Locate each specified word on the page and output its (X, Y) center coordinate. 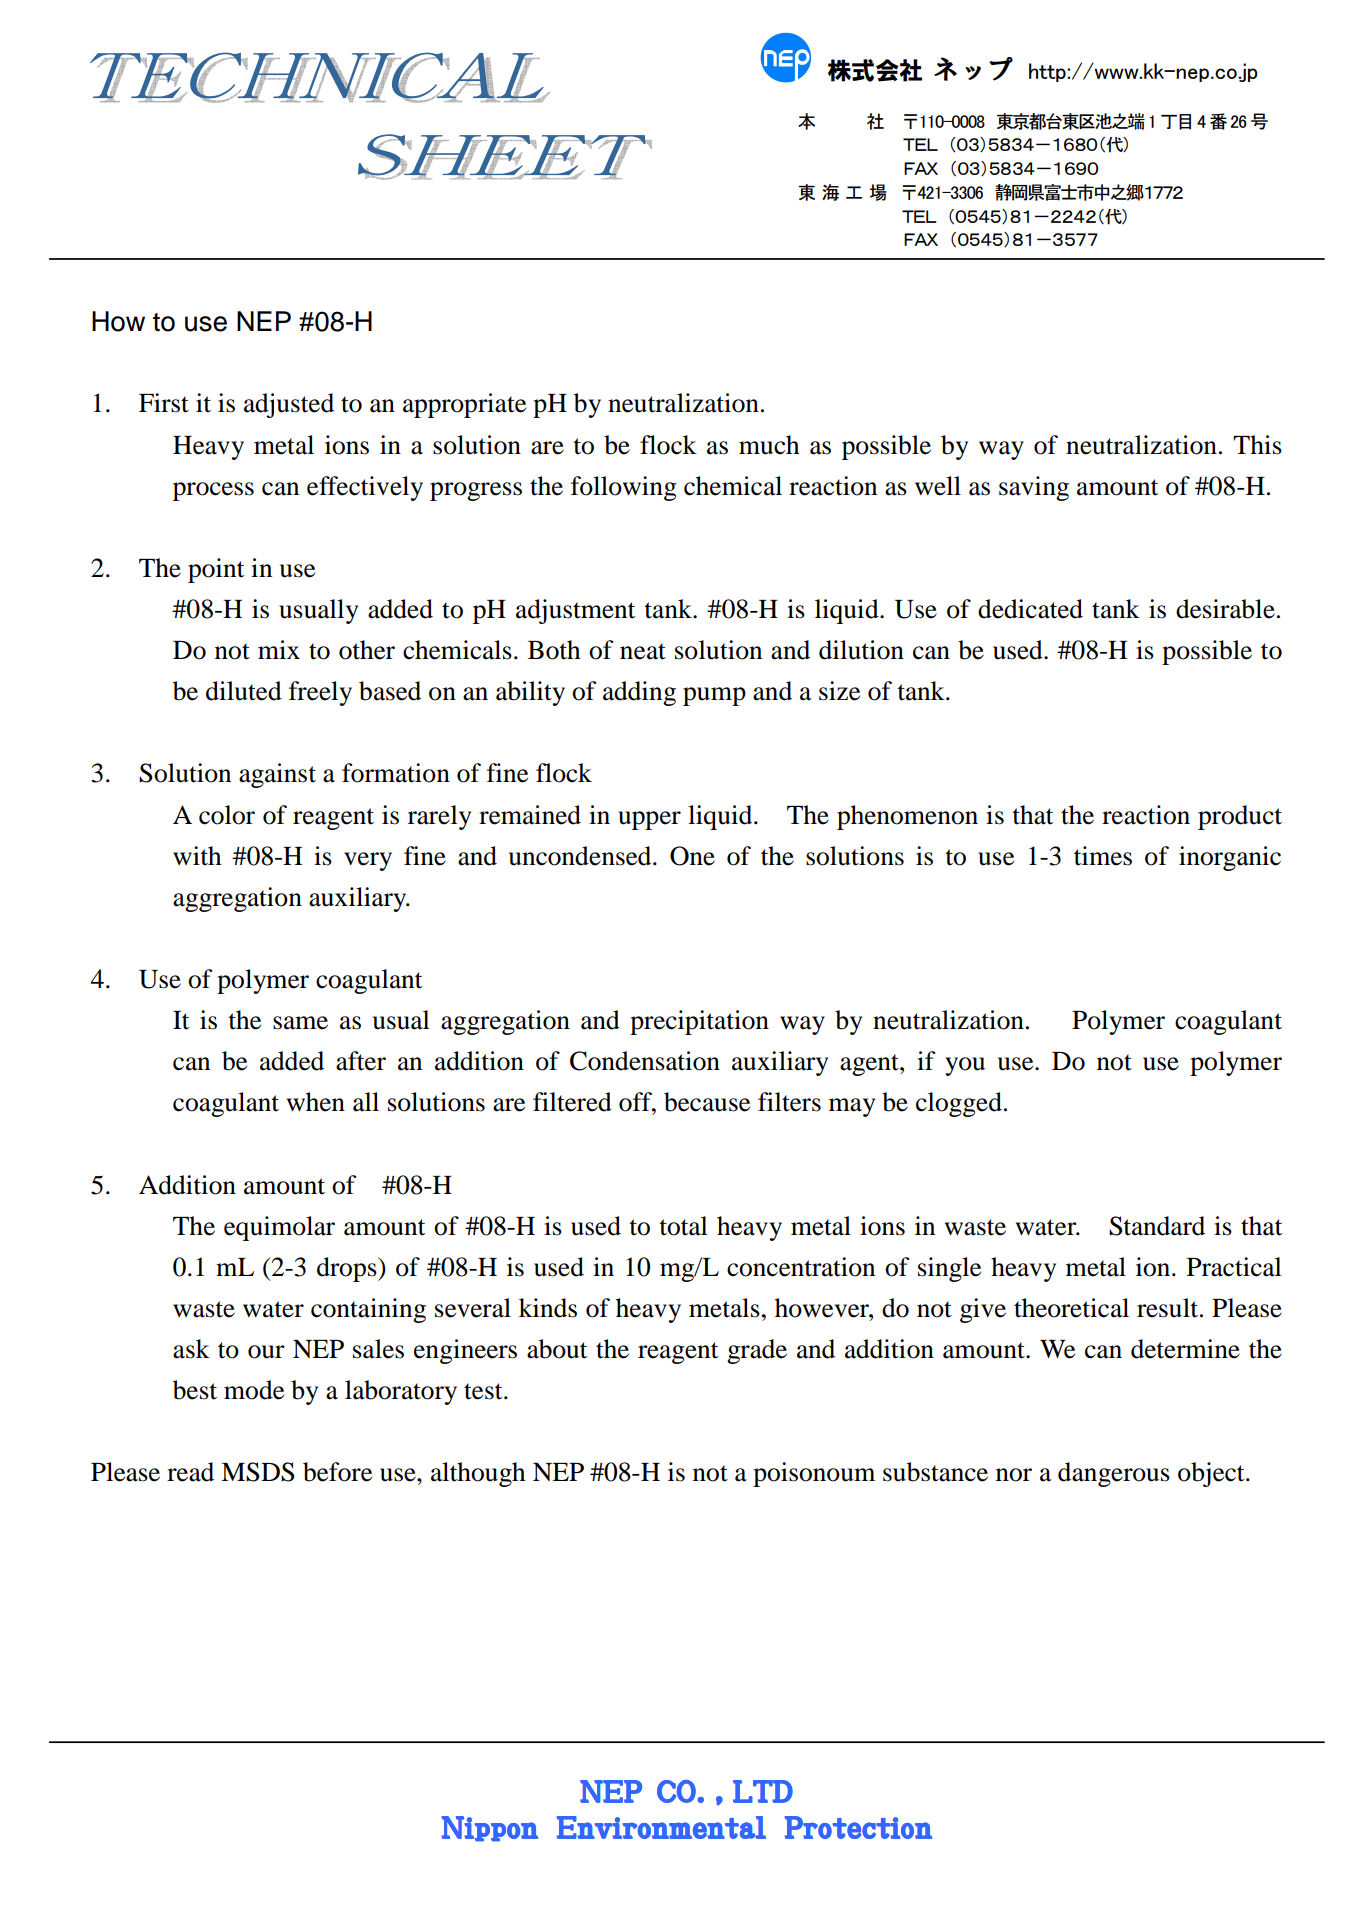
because (707, 1102)
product (1240, 817)
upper (649, 820)
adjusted (289, 405)
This (1257, 445)
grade (757, 1351)
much (769, 445)
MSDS (258, 1472)
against (277, 775)
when (316, 1102)
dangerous (1114, 1474)
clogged (959, 1104)
